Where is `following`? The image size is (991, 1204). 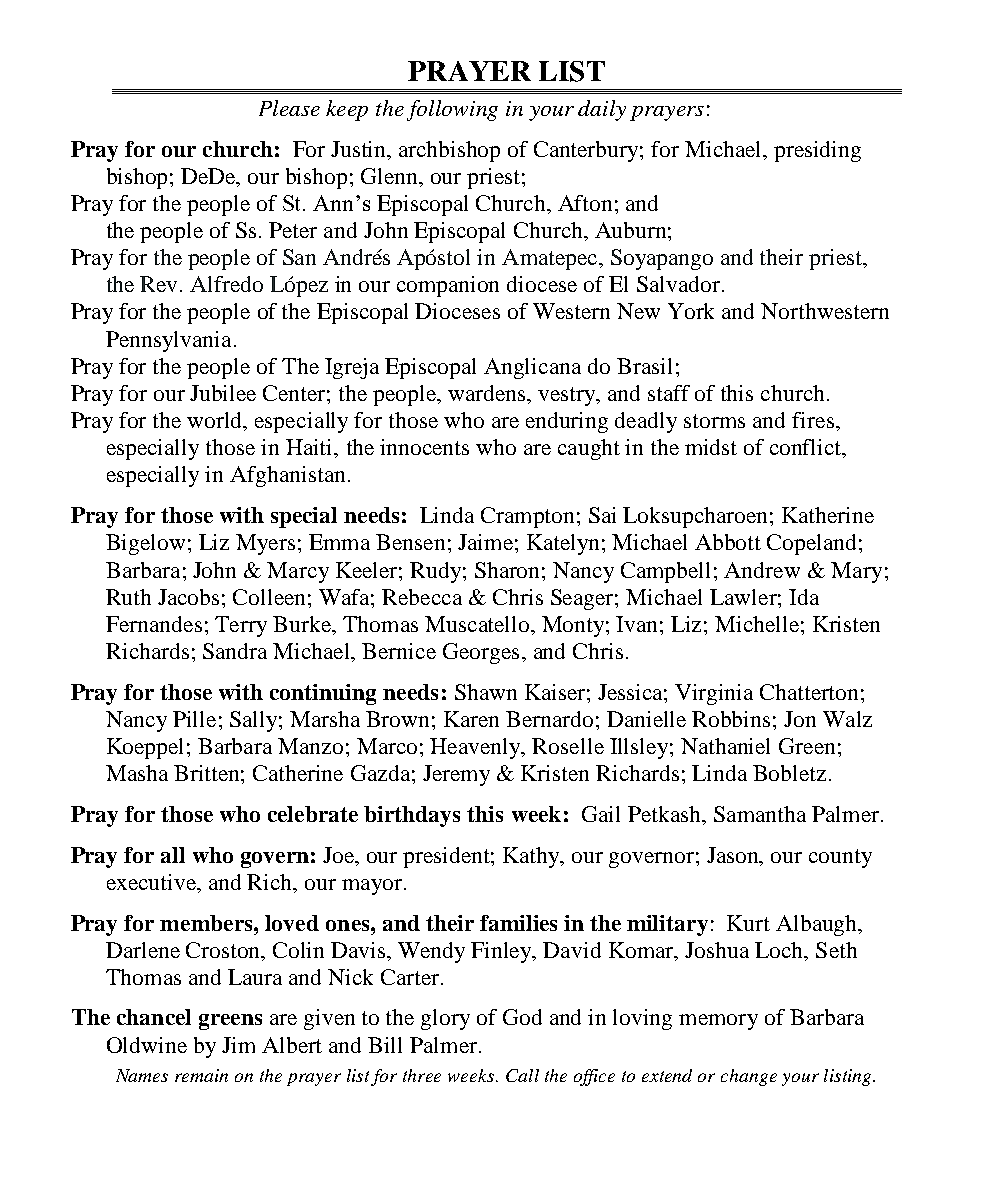
following is located at coordinates (452, 110).
